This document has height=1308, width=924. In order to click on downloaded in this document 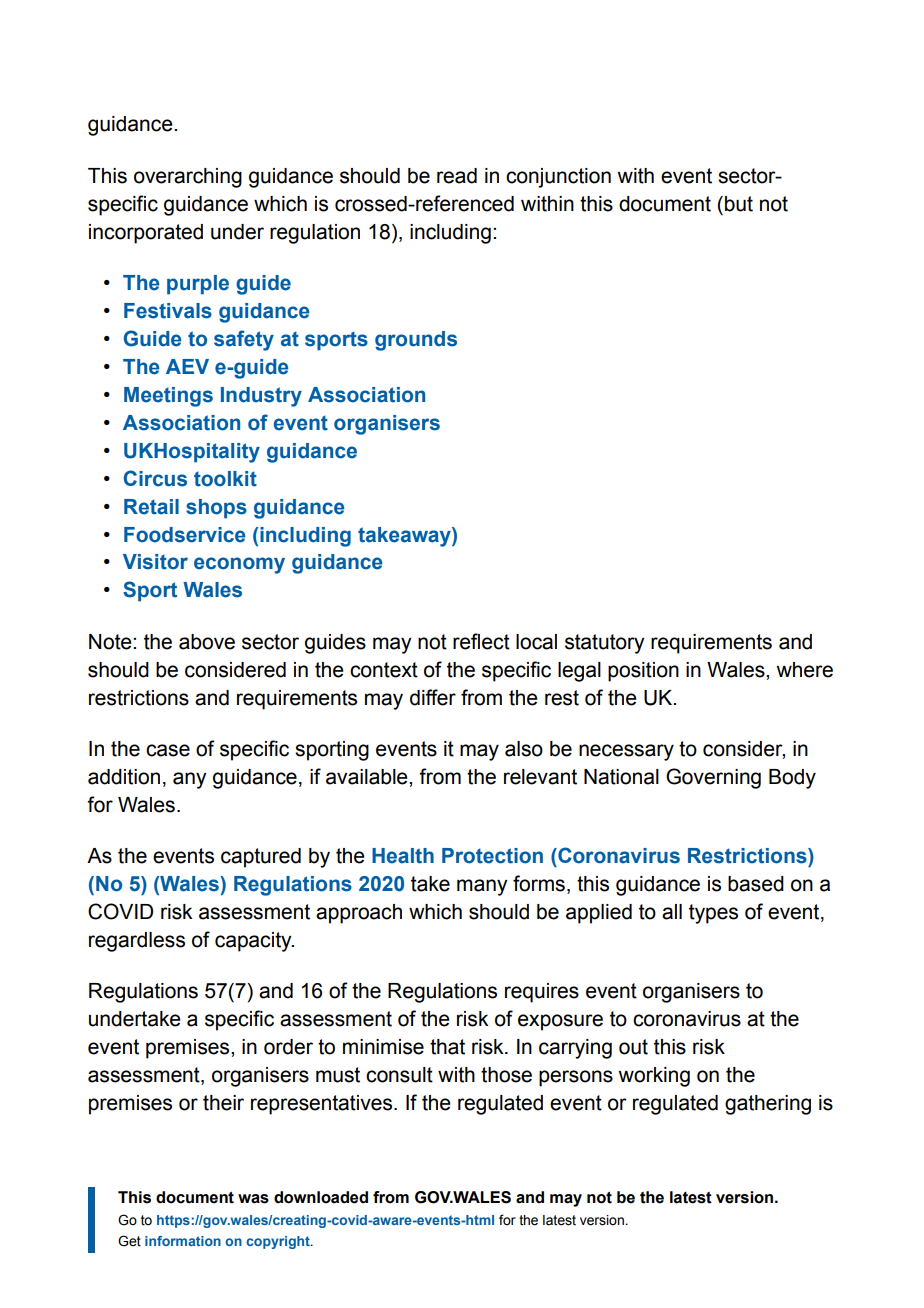, I will do `click(321, 1197)`.
